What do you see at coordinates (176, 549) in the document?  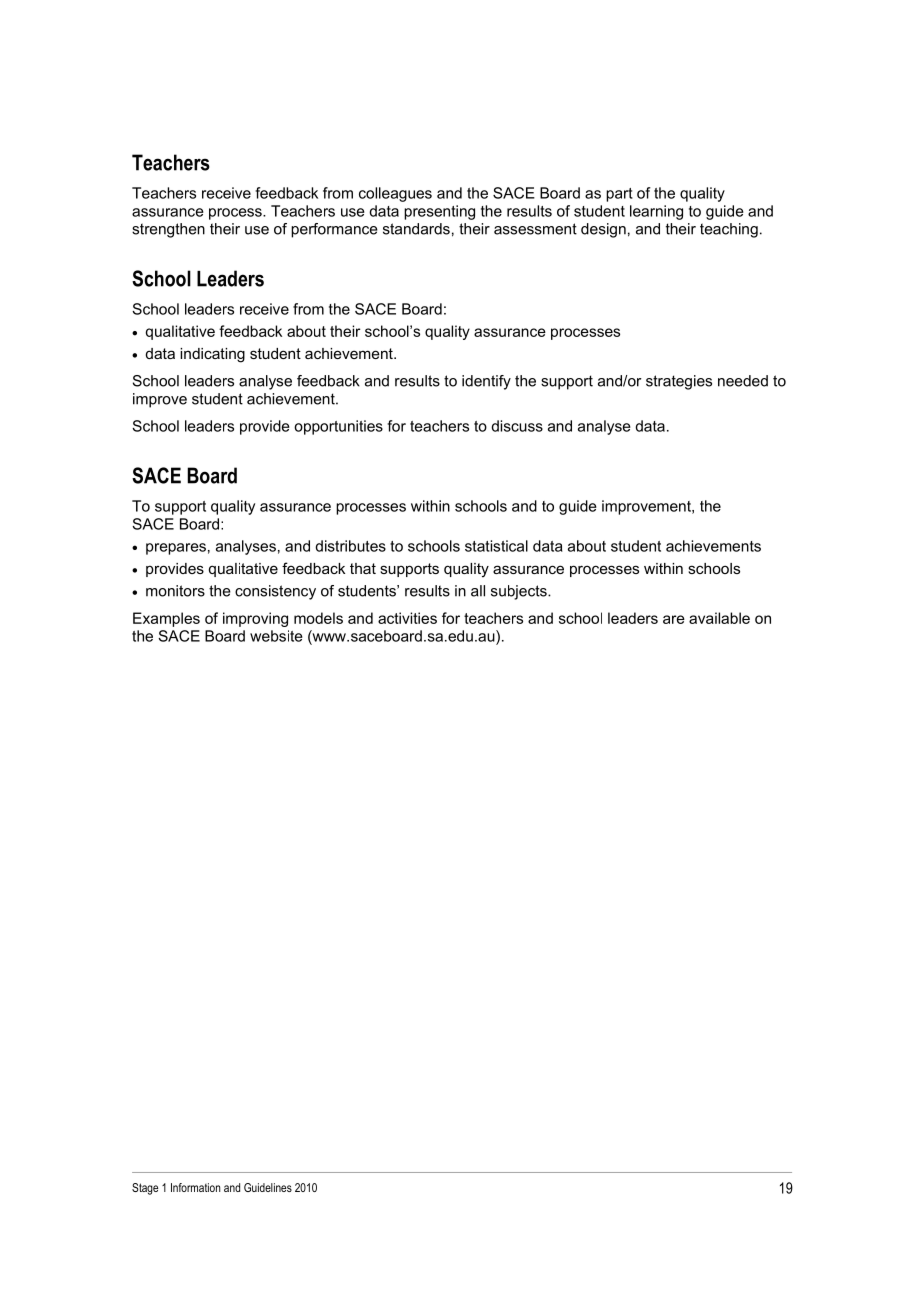 I see `prepares` at bounding box center [176, 549].
